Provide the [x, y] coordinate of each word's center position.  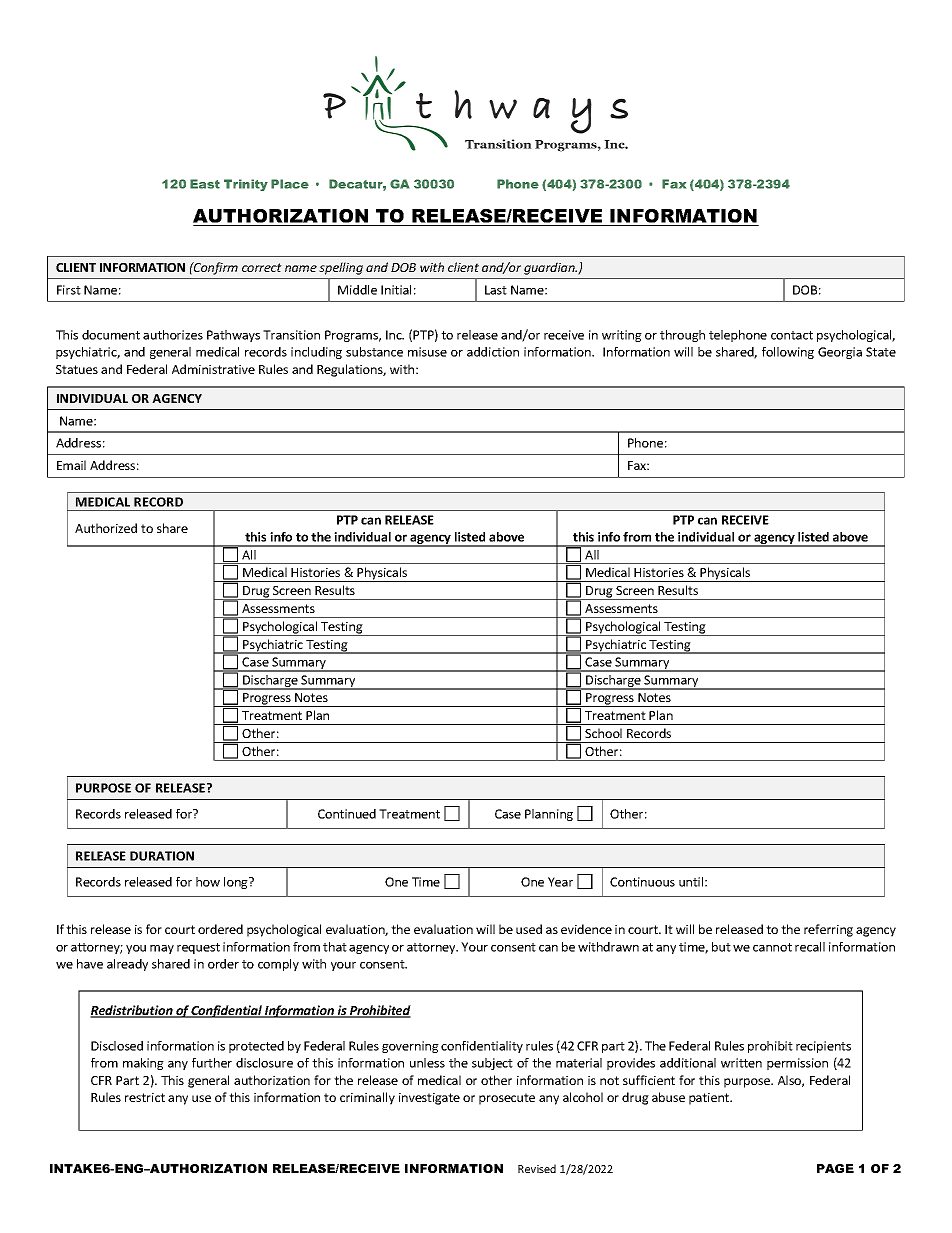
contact [792, 335]
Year [560, 882]
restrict [145, 1097]
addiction [493, 352]
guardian [550, 268]
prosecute [507, 1099]
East [205, 184]
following [788, 353]
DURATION [162, 856]
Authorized [106, 528]
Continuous [642, 882]
